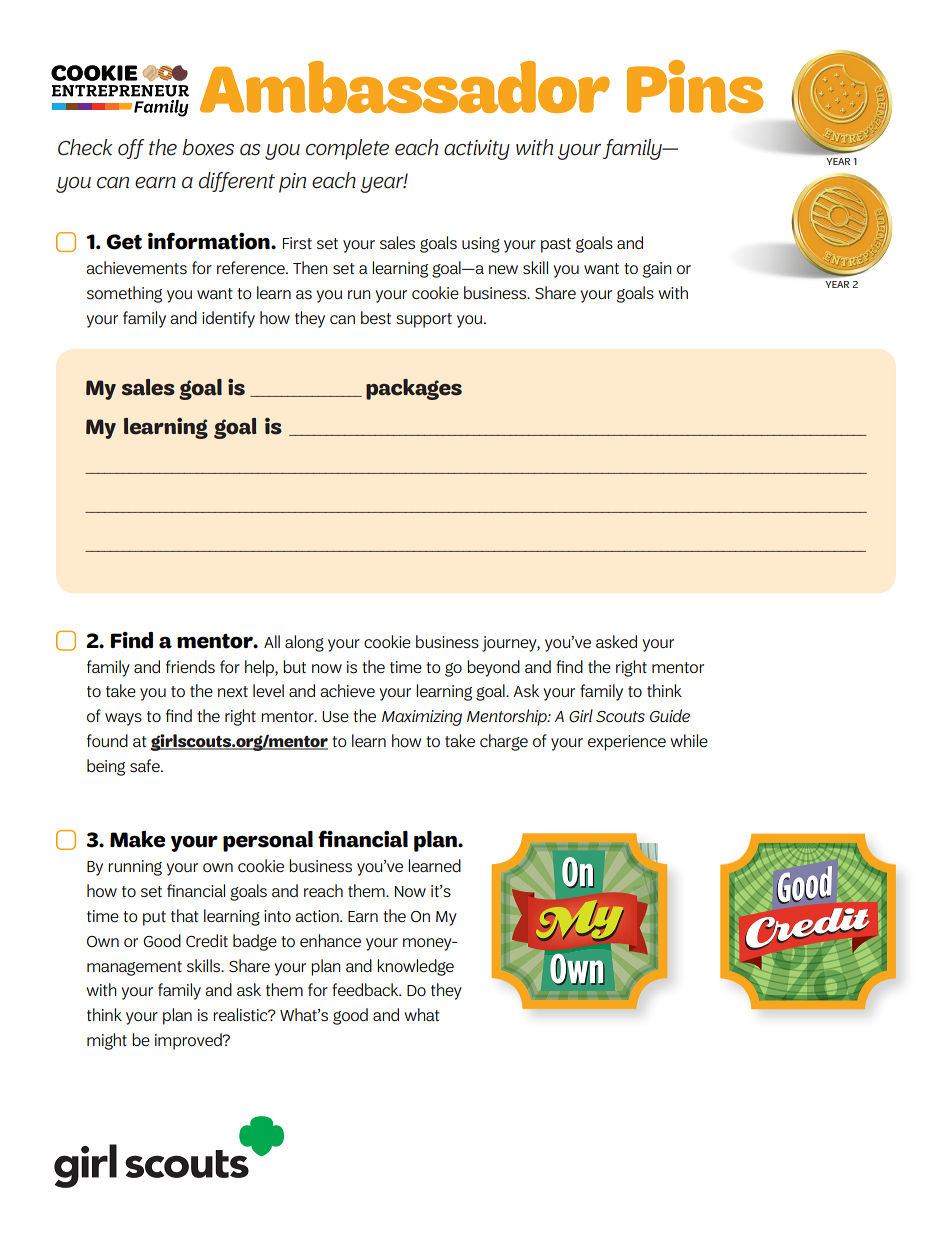  Describe the element at coordinates (695, 86) in the image. I see `Pins` at that location.
